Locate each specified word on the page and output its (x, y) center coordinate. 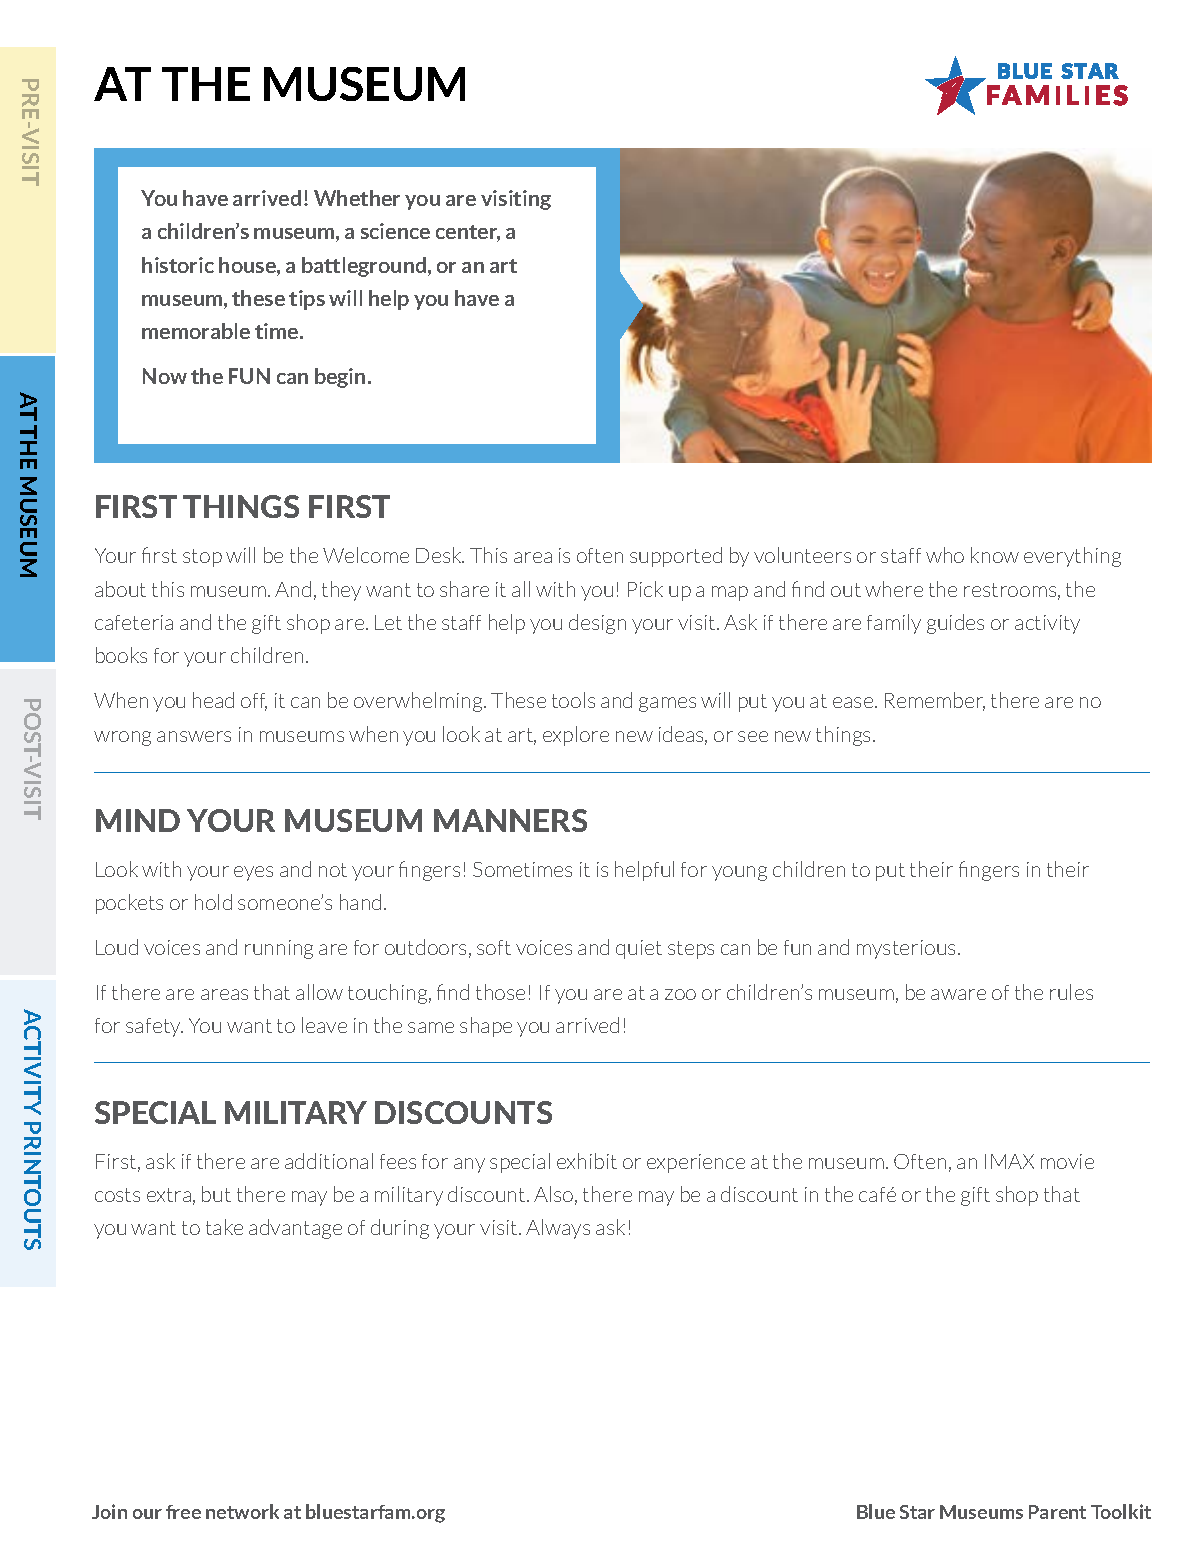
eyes (253, 873)
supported (676, 557)
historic (178, 265)
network (242, 1511)
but (216, 1194)
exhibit (587, 1161)
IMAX (1009, 1161)
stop (202, 558)
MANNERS (510, 820)
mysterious (908, 949)
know (995, 555)
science (395, 231)
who (945, 555)
